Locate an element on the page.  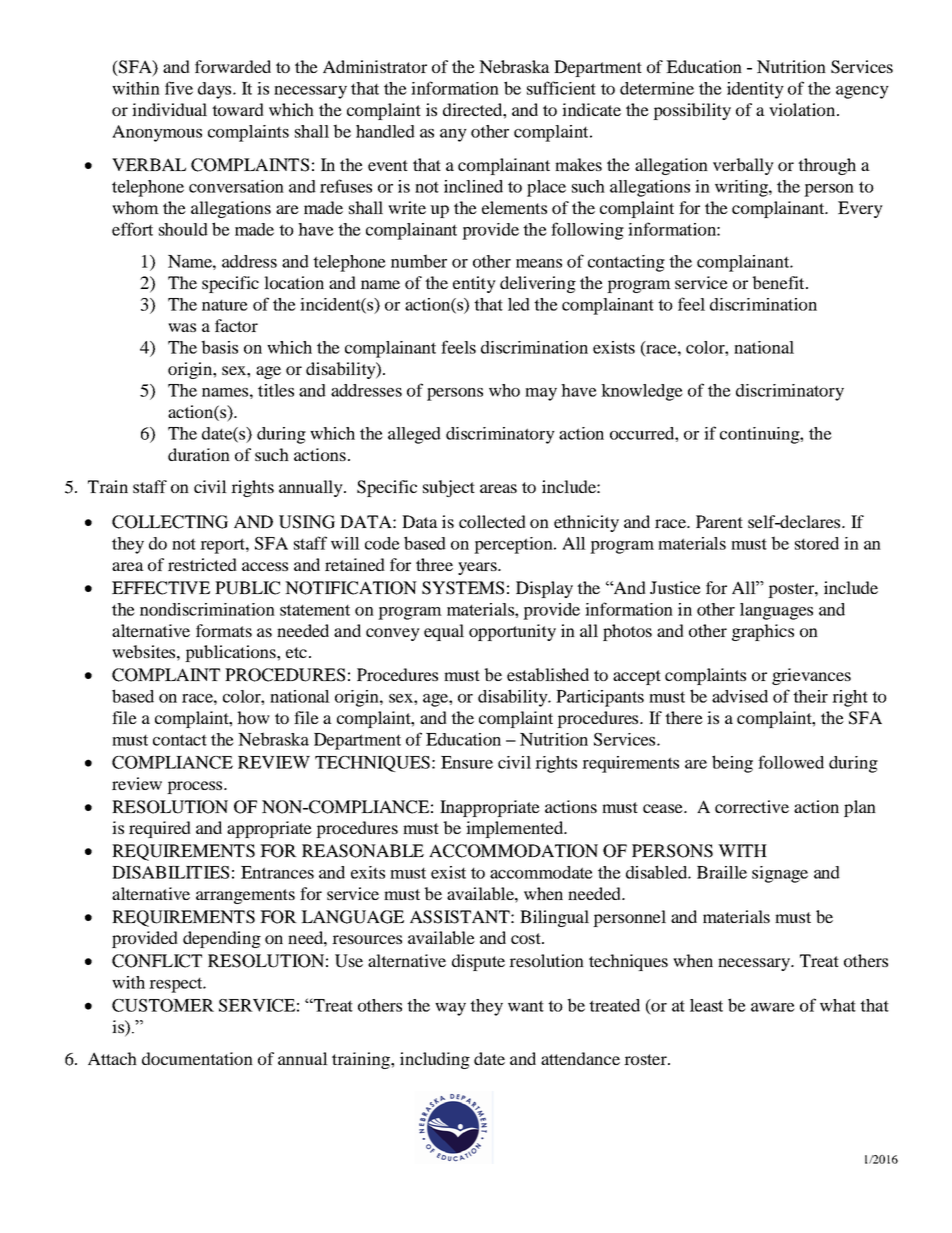
Ensure is located at coordinates (467, 762).
